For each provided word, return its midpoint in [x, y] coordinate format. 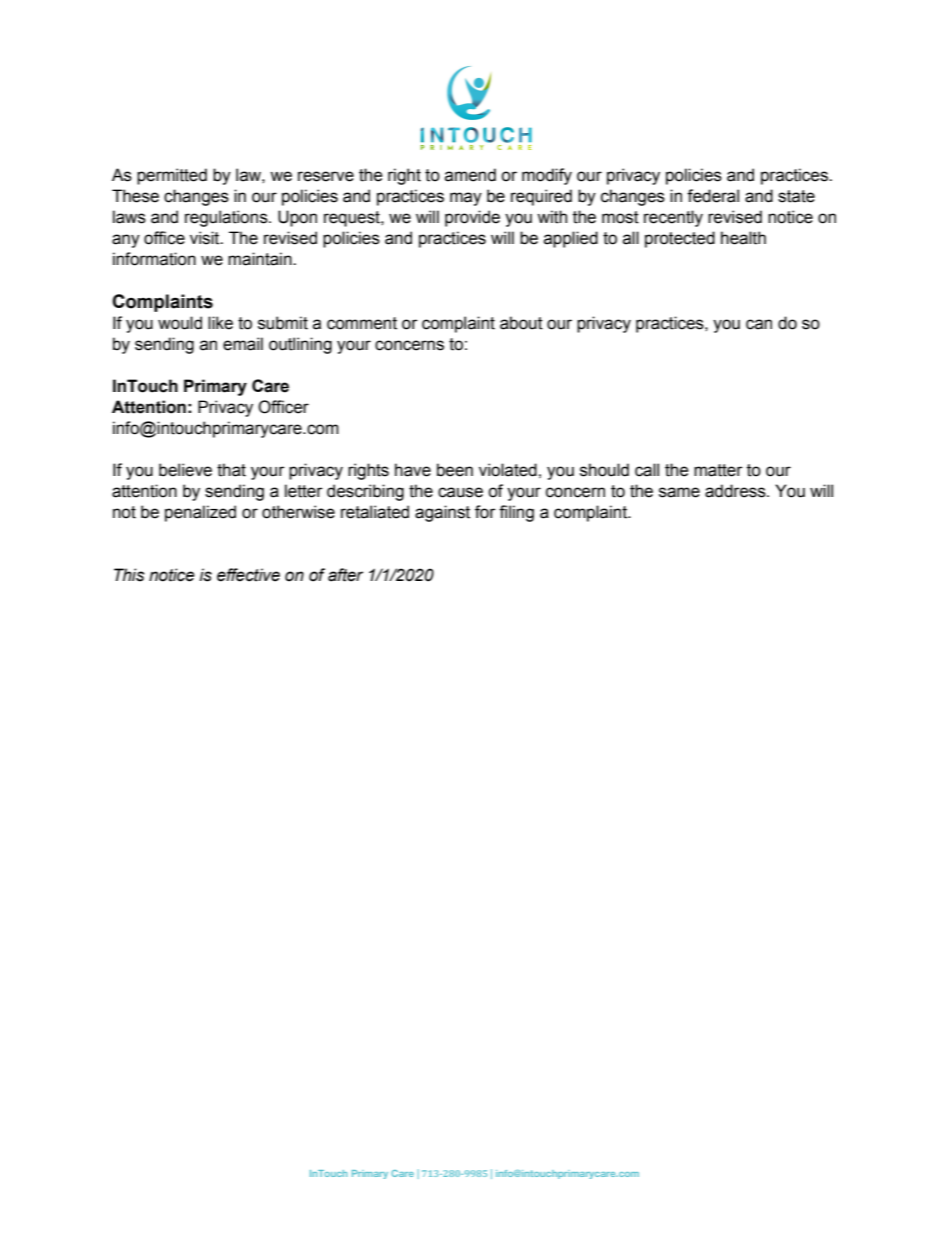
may [466, 199]
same [679, 492]
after [345, 575]
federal [713, 196]
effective [248, 575]
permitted [172, 176]
